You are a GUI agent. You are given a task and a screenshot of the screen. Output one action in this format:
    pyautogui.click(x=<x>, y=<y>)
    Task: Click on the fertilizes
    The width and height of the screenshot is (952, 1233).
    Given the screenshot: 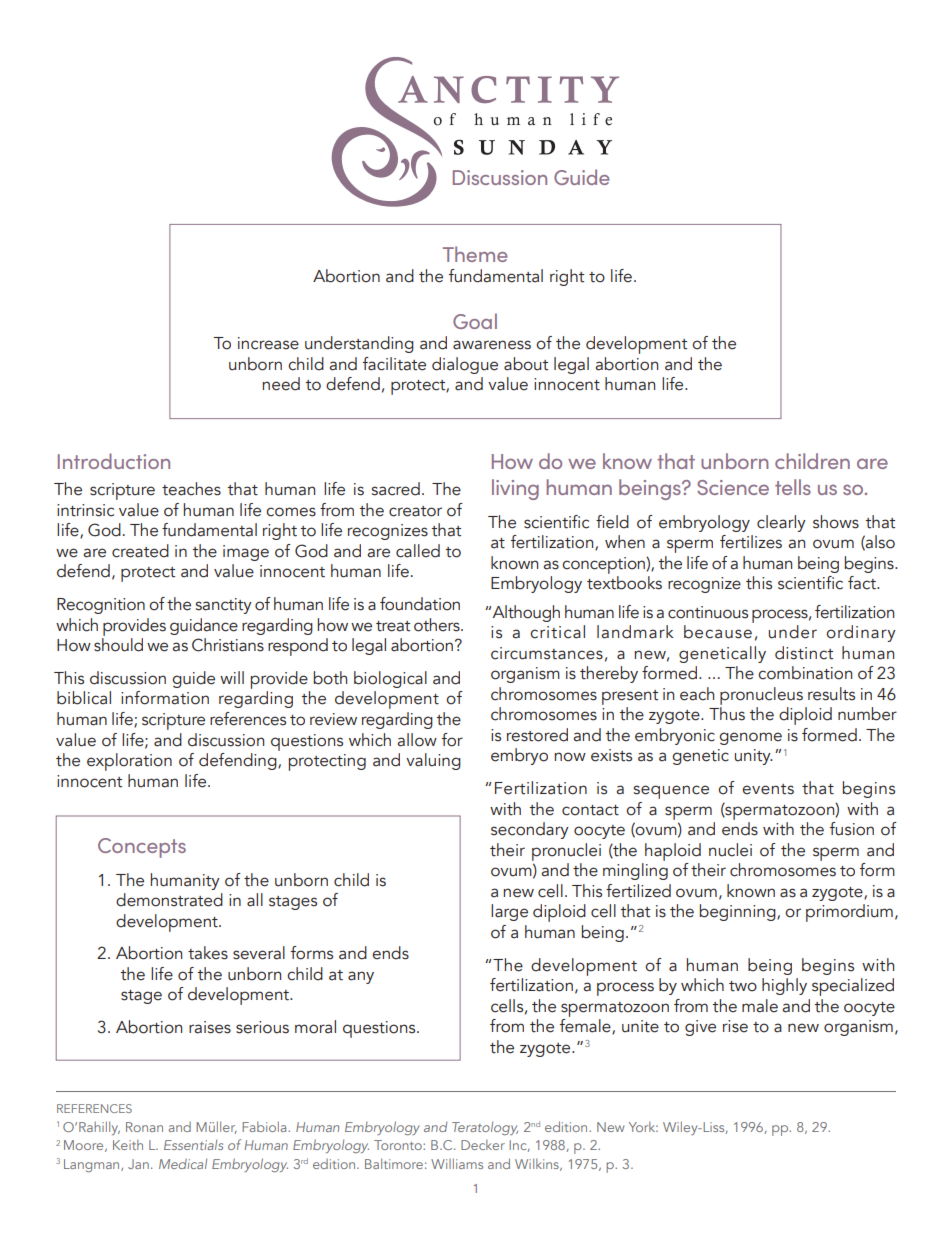 What is the action you would take?
    pyautogui.click(x=751, y=542)
